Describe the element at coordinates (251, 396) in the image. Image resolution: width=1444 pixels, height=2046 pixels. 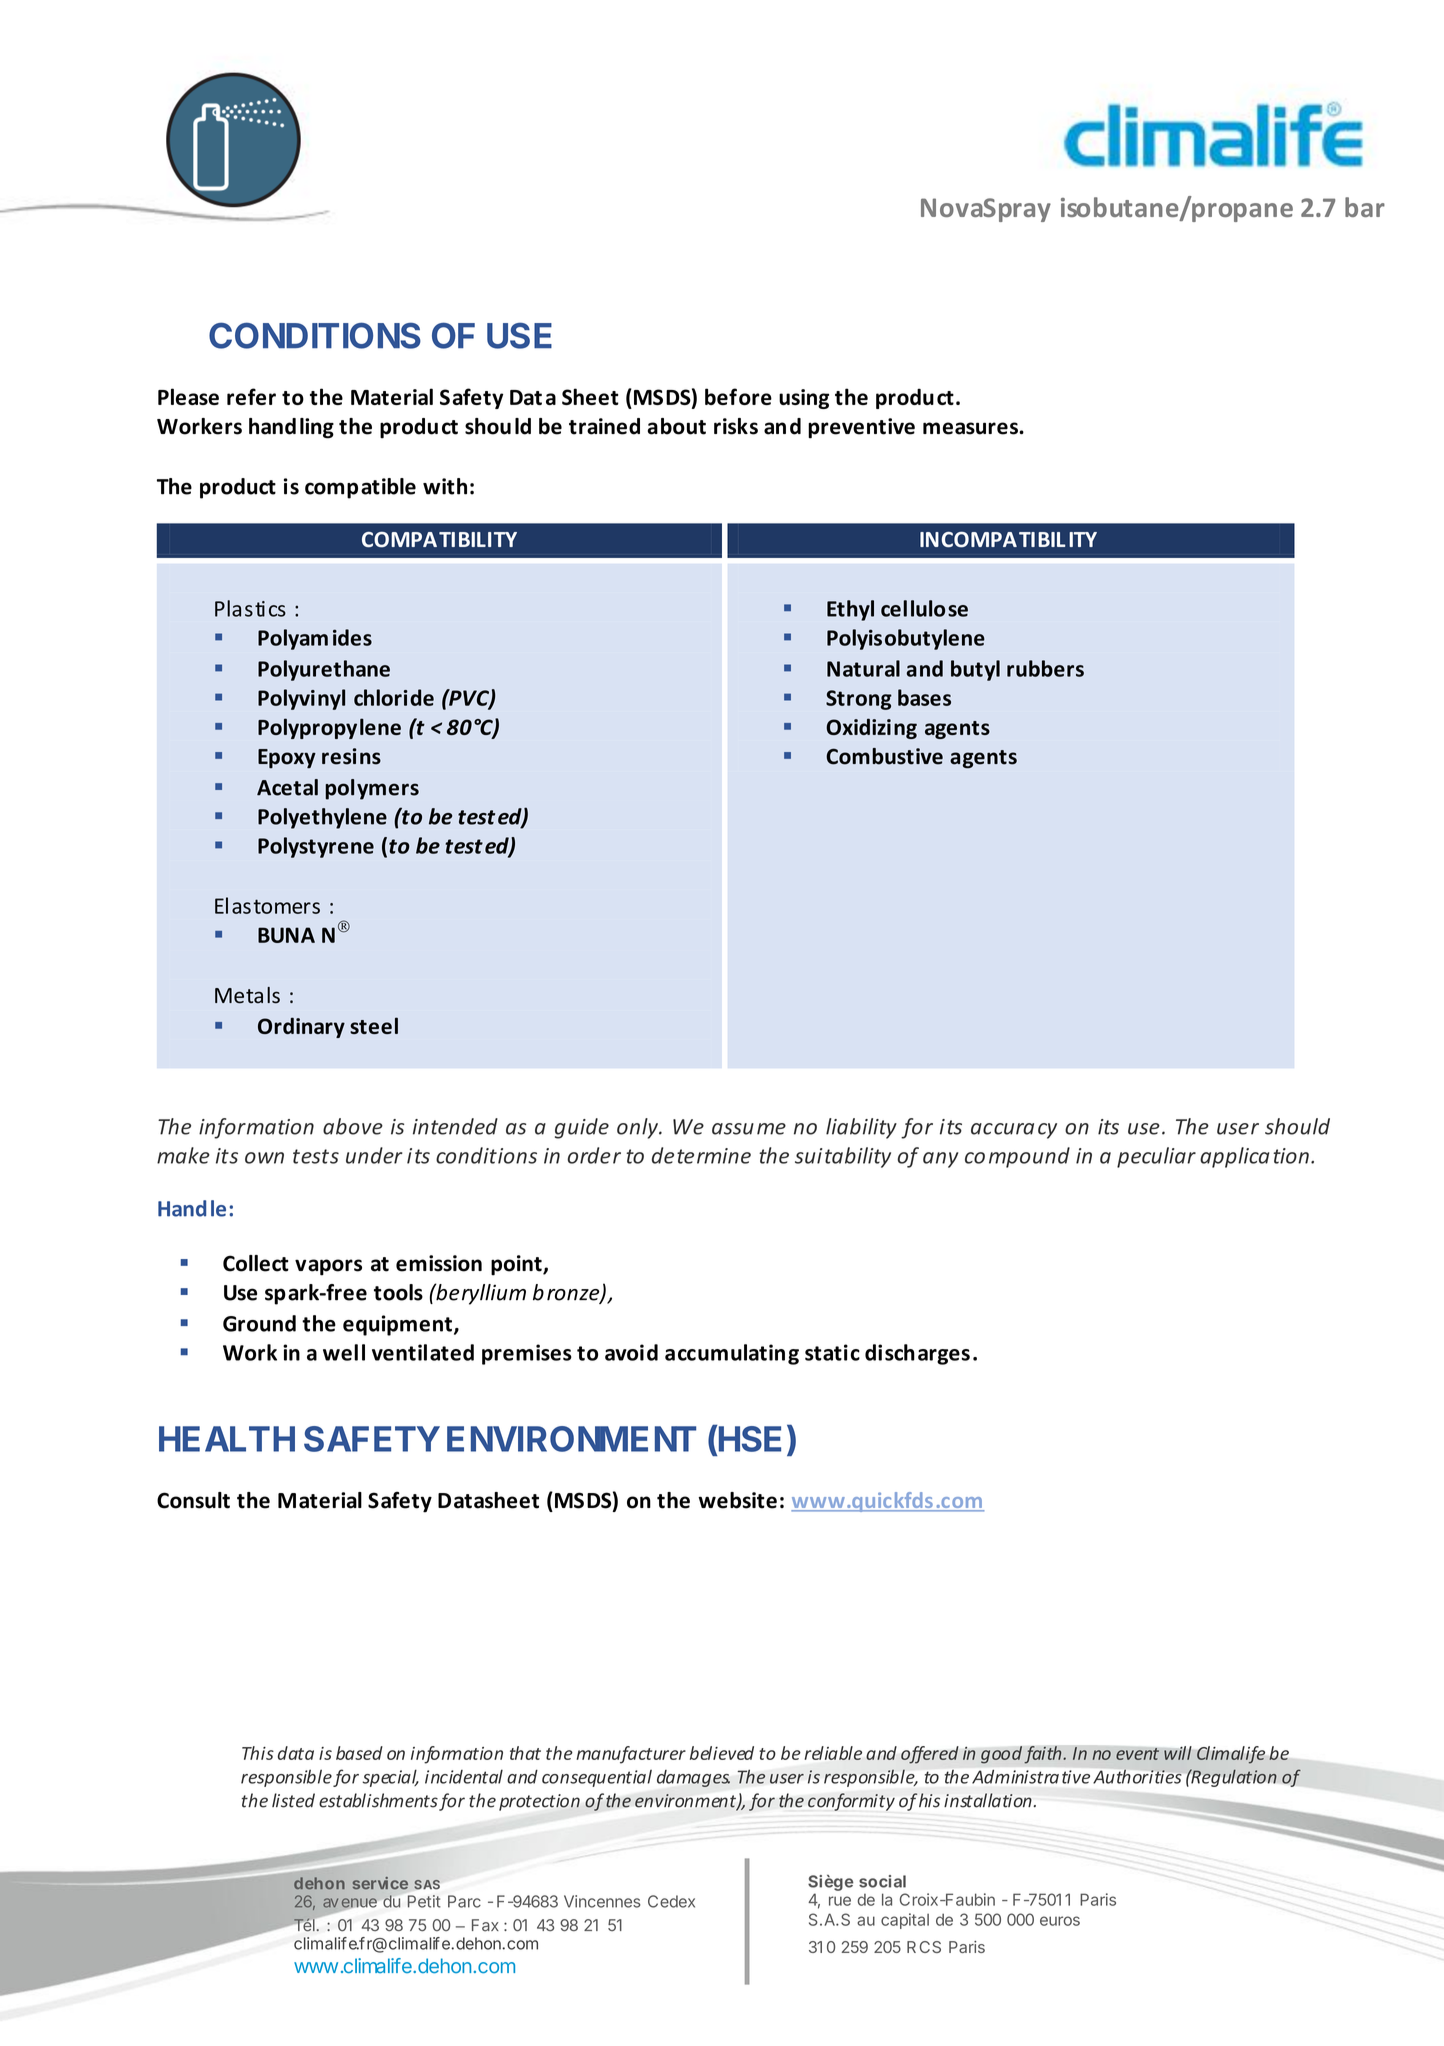
I see `refer` at that location.
